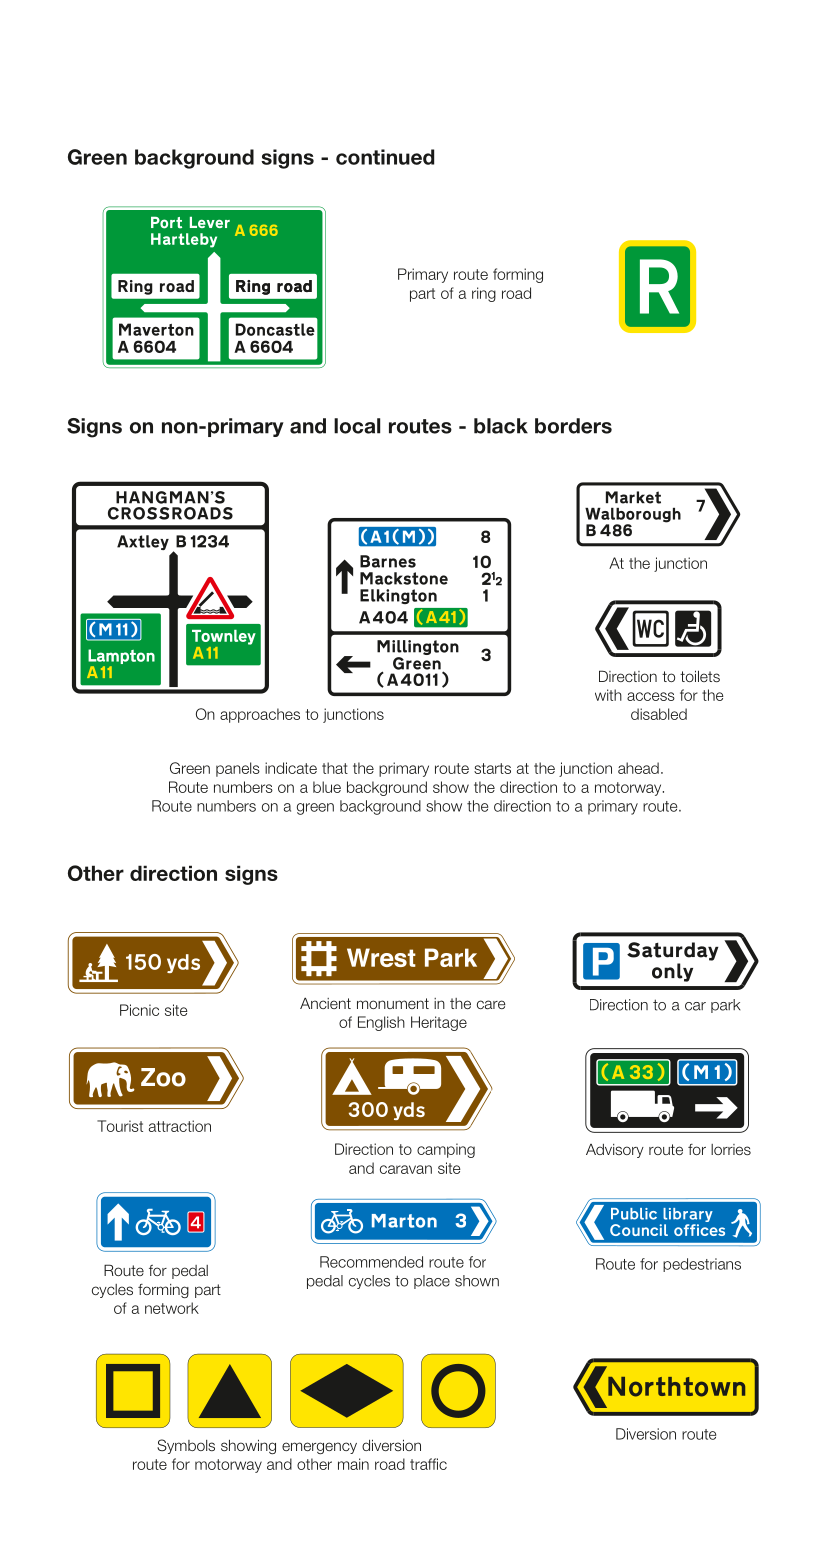 This page has width=833, height=1561. Describe the element at coordinates (700, 676) in the page. I see `toilets` at that location.
